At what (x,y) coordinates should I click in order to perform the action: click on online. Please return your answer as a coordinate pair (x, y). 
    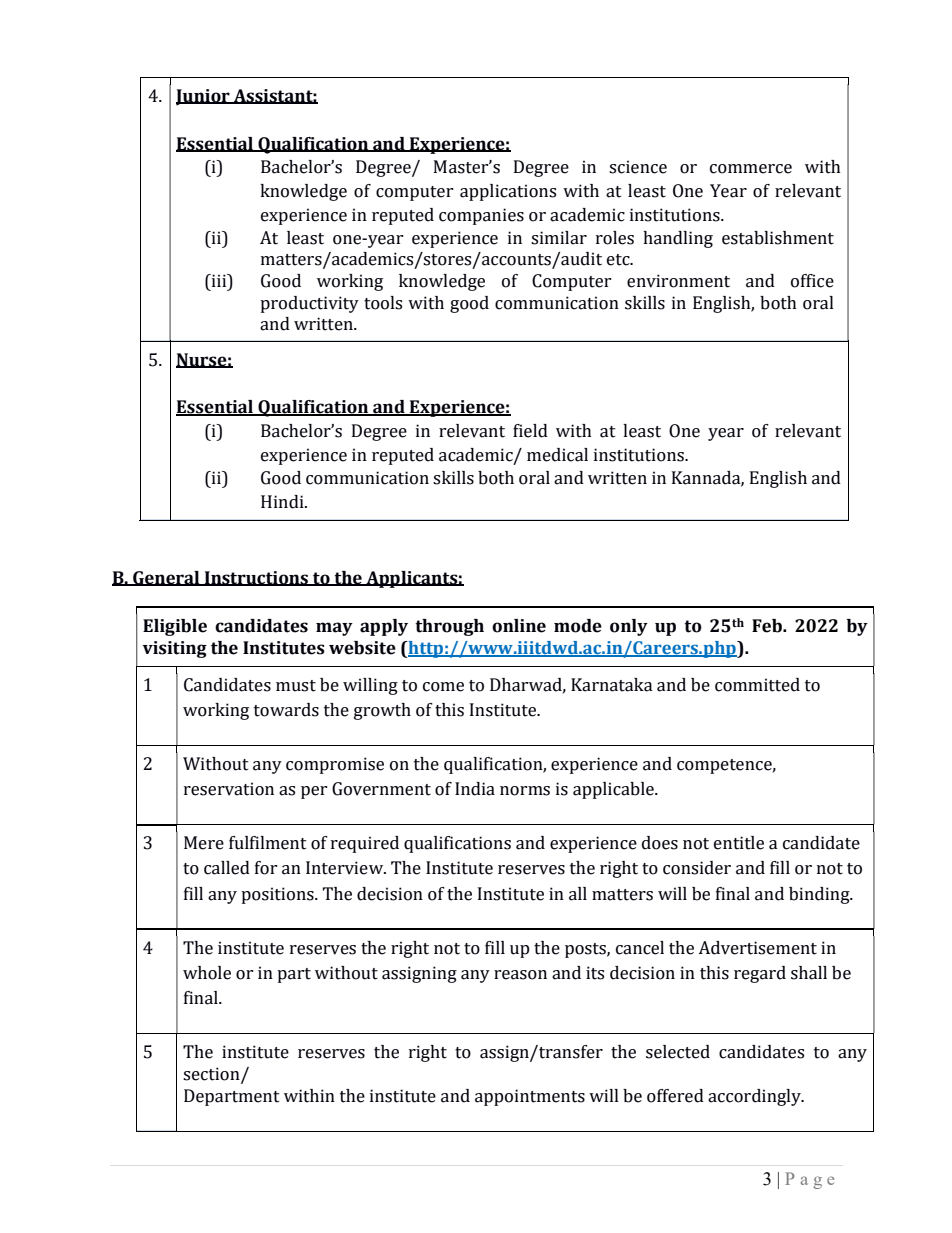
    Looking at the image, I should click on (519, 626).
